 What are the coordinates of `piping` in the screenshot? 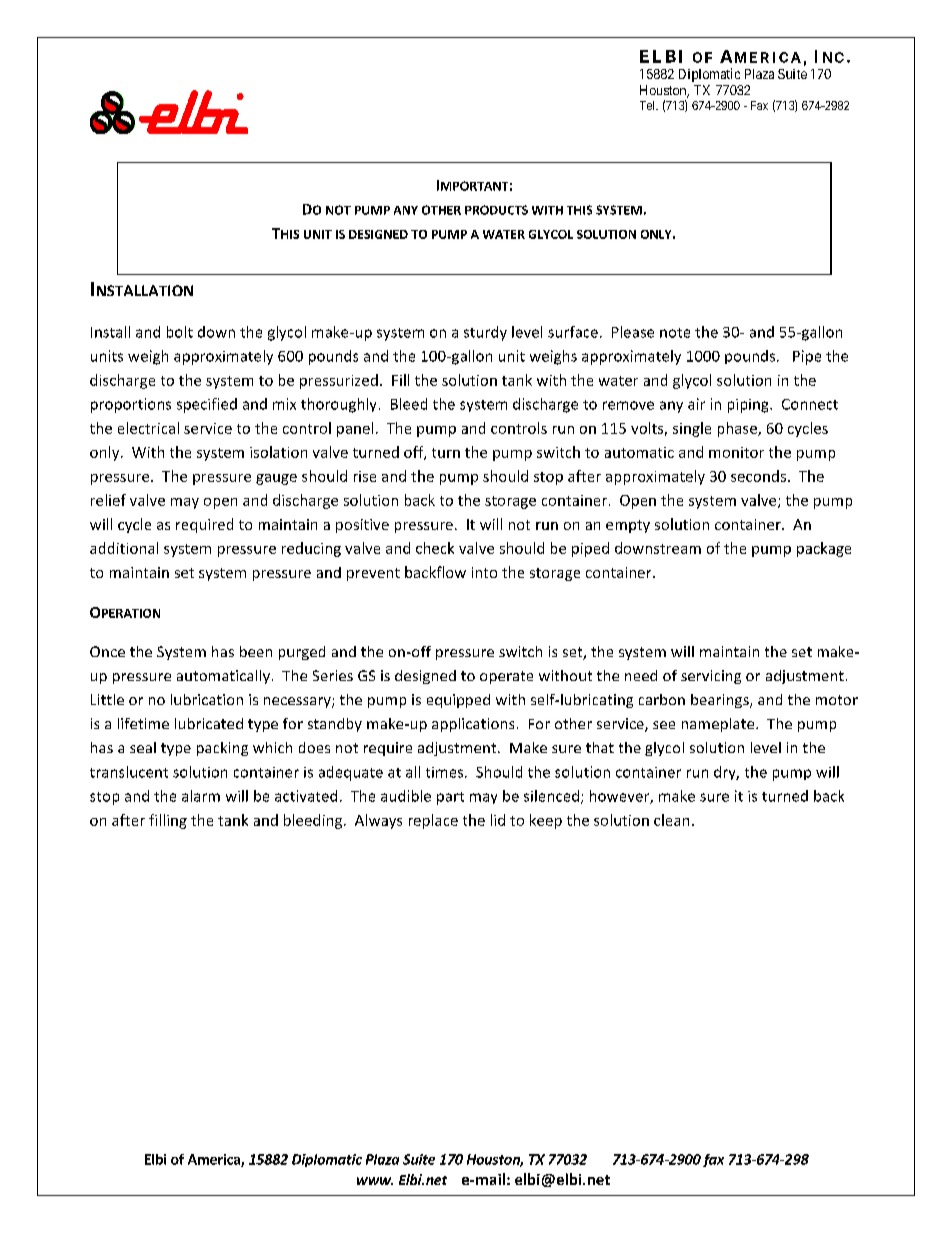 It's located at (749, 406).
